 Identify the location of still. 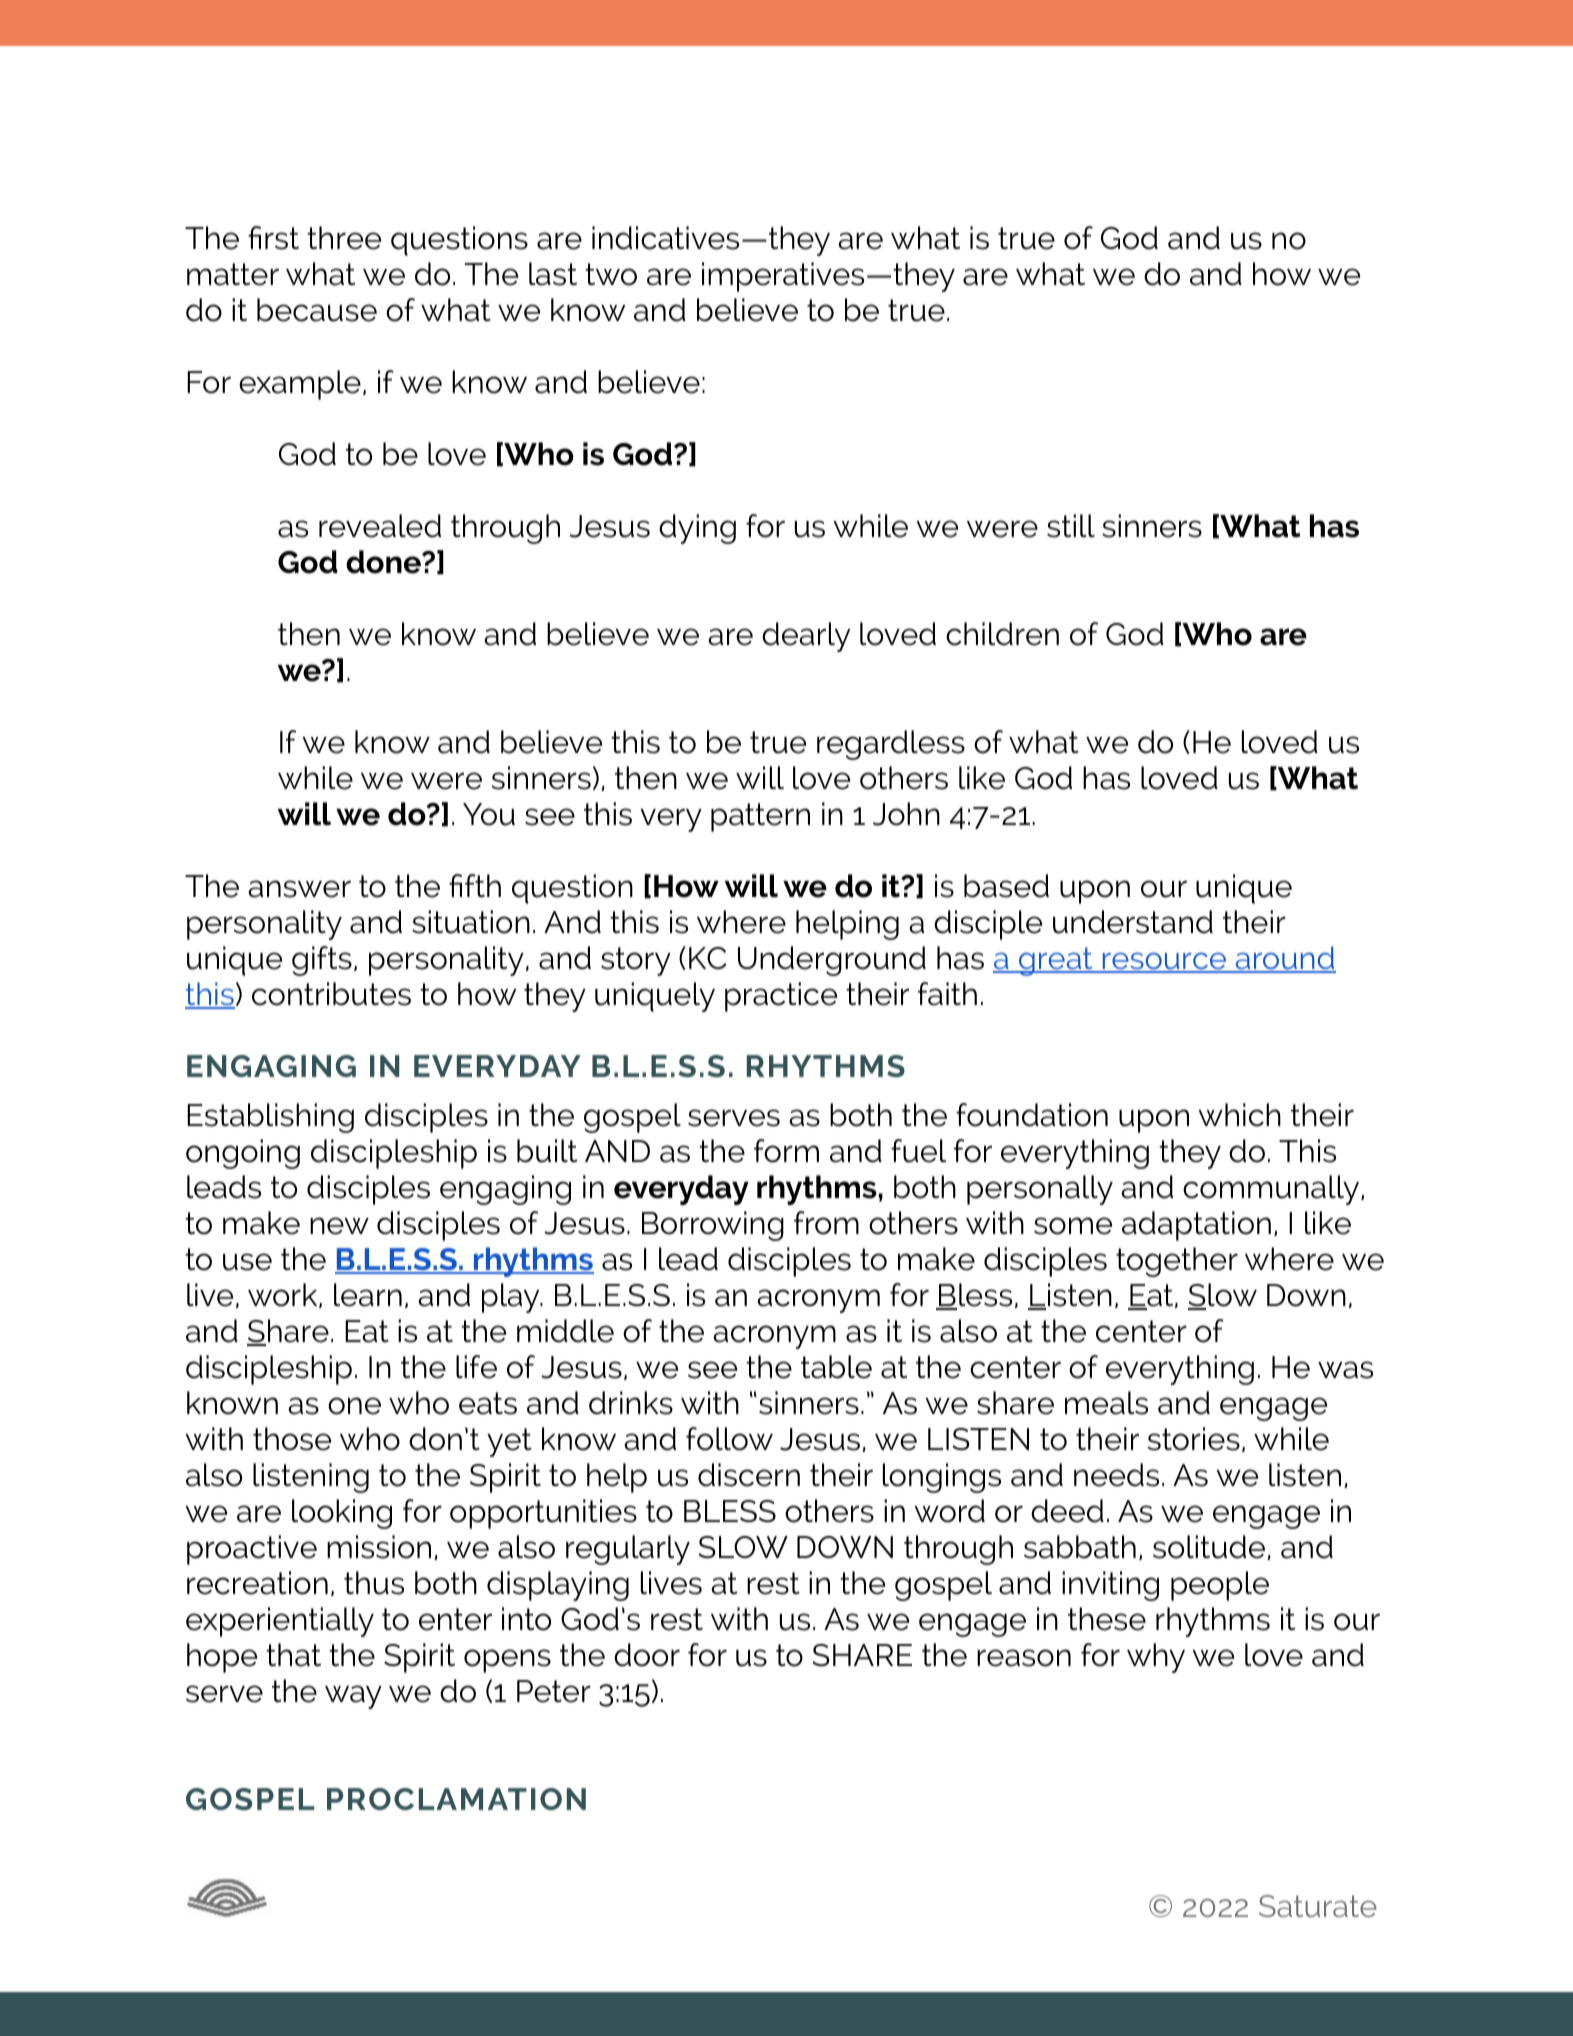
(1071, 526).
